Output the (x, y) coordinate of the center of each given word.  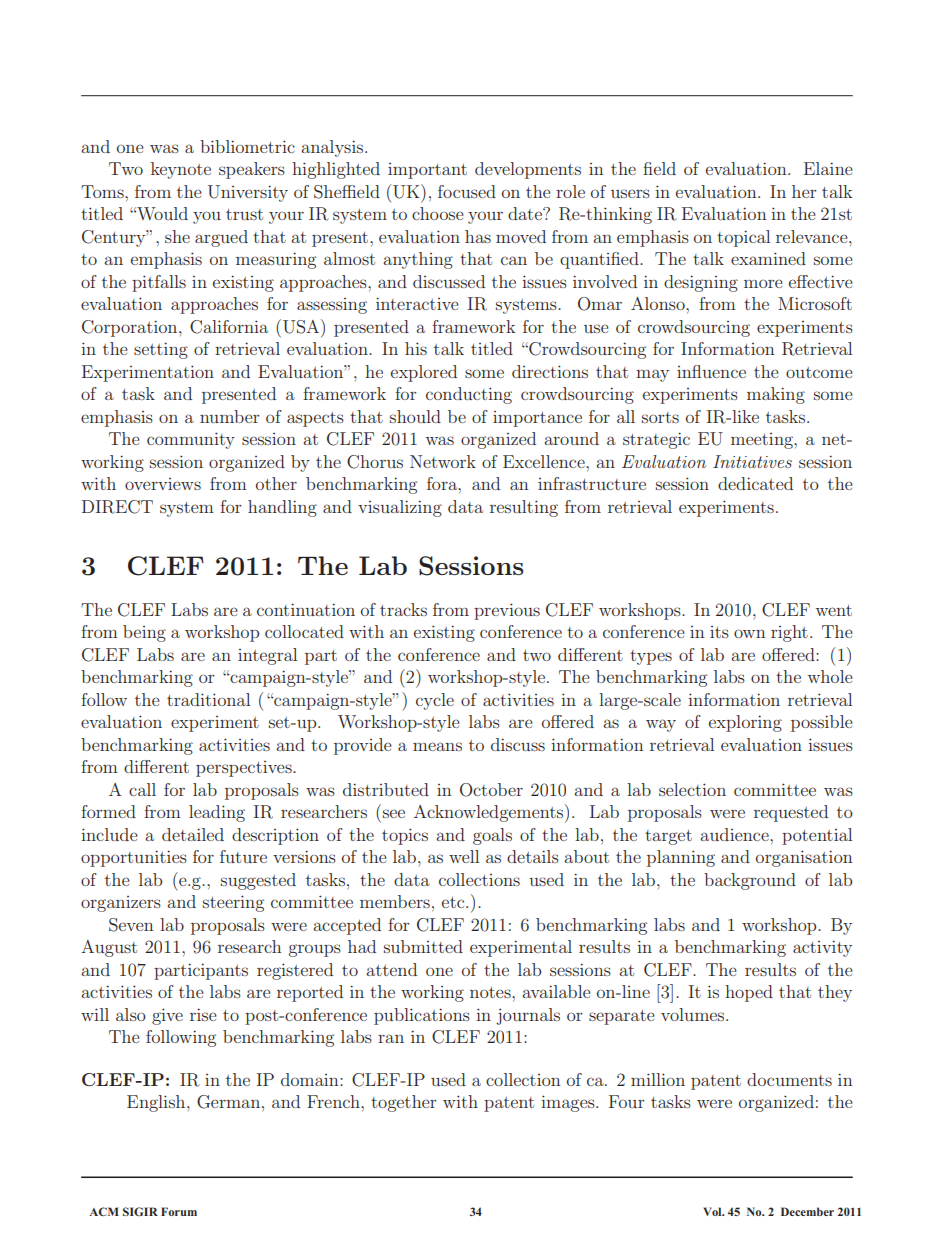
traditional (208, 699)
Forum (179, 1211)
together (403, 1103)
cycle (435, 701)
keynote (181, 170)
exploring (745, 723)
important (427, 171)
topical (743, 238)
